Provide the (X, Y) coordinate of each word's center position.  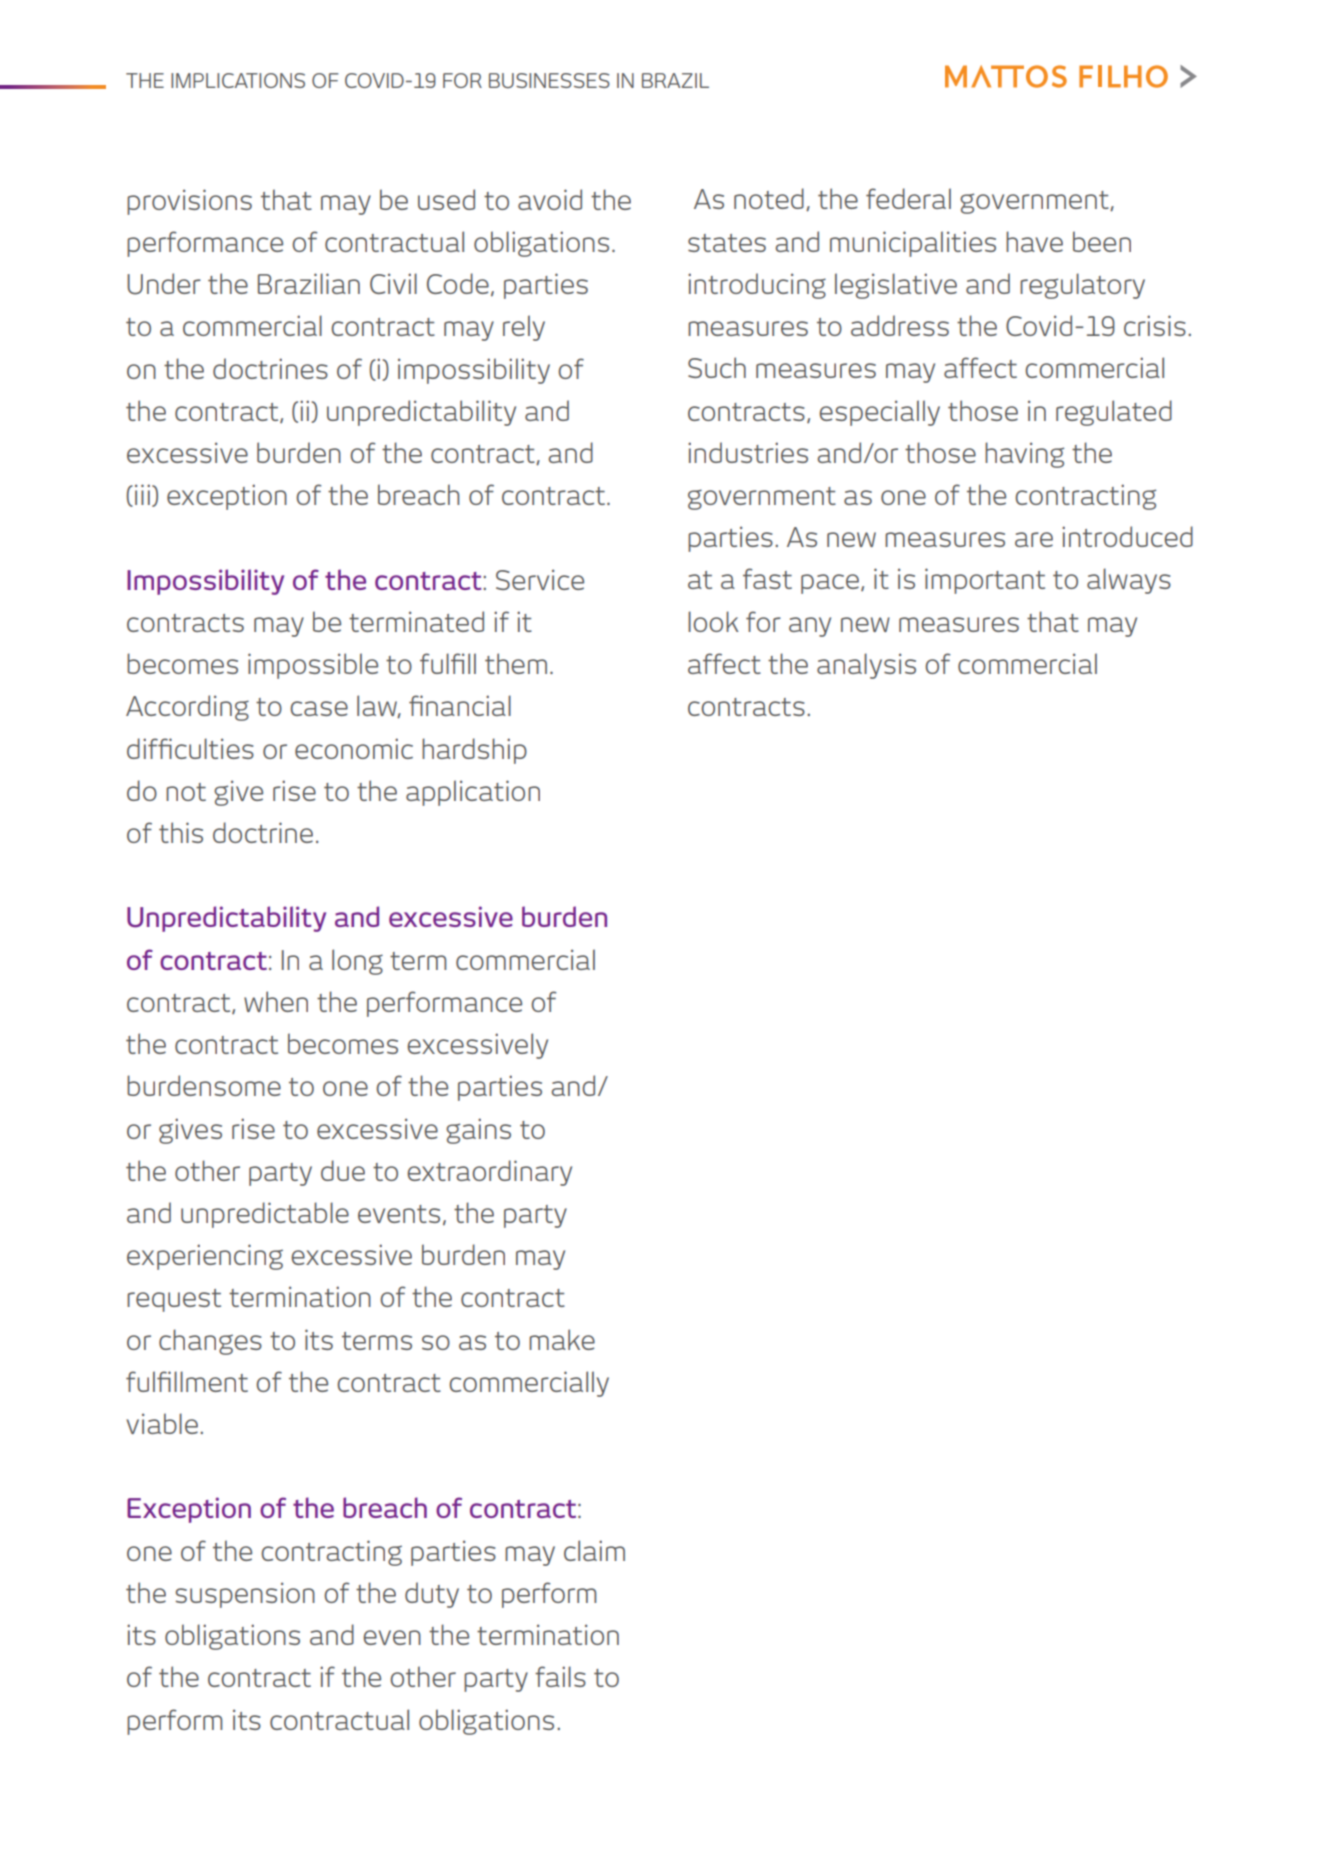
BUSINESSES (549, 80)
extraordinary (489, 1173)
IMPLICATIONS (238, 80)
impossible (313, 666)
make (562, 1339)
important (985, 581)
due (343, 1170)
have (1034, 241)
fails (560, 1676)
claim (594, 1550)
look (713, 621)
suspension (245, 1595)
